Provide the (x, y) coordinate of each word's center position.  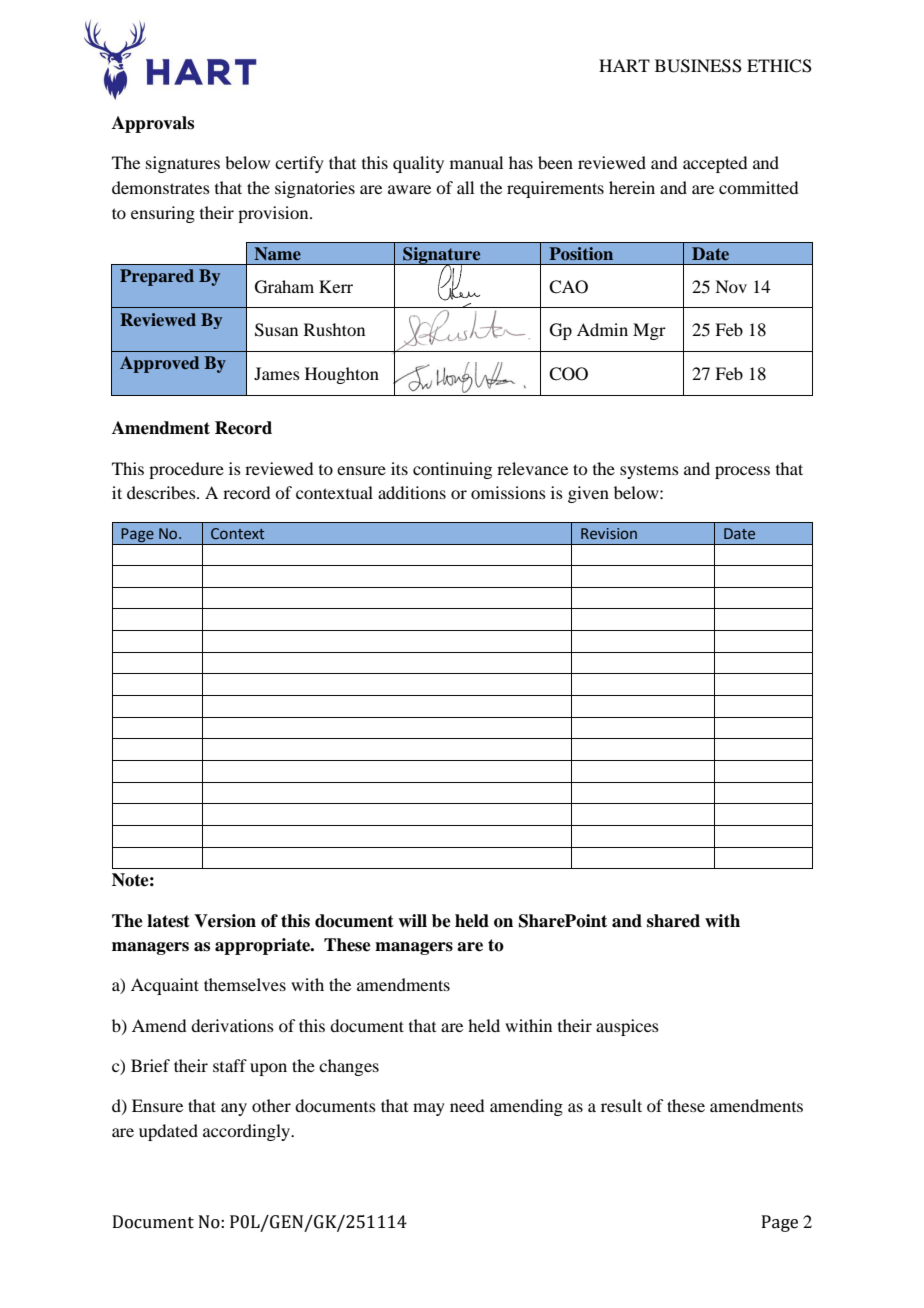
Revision (609, 534)
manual (476, 162)
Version (225, 921)
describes (162, 492)
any (234, 1109)
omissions (508, 492)
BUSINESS (698, 66)
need (467, 1105)
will (412, 920)
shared (673, 921)
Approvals (153, 124)
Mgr (649, 331)
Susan (276, 330)
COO (568, 374)
